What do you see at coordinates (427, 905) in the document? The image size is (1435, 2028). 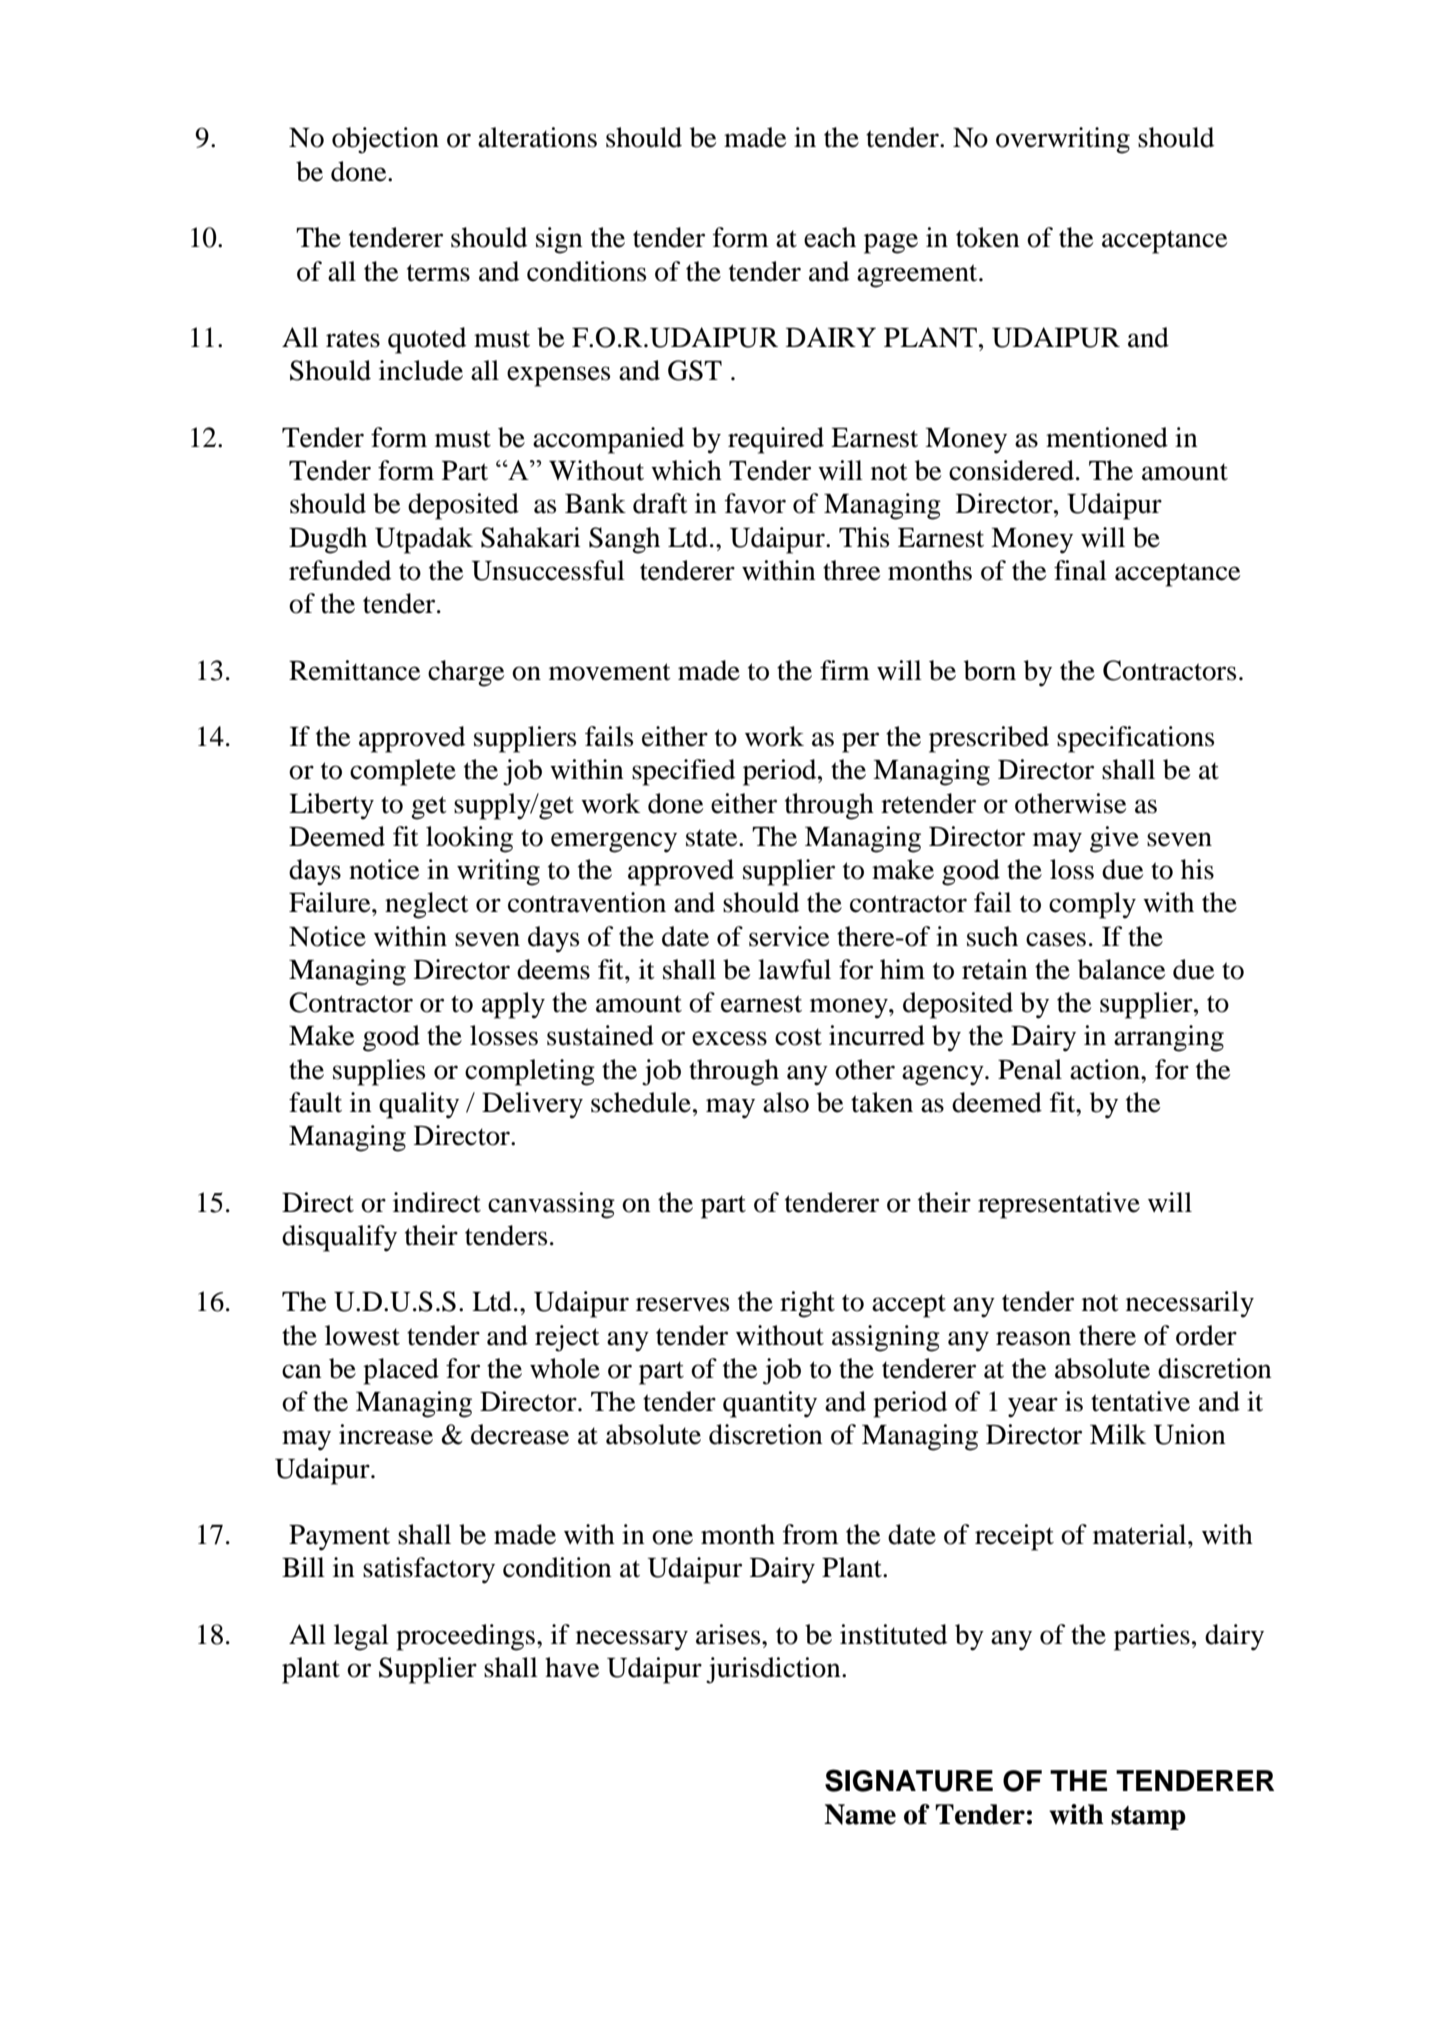 I see `neglect` at bounding box center [427, 905].
